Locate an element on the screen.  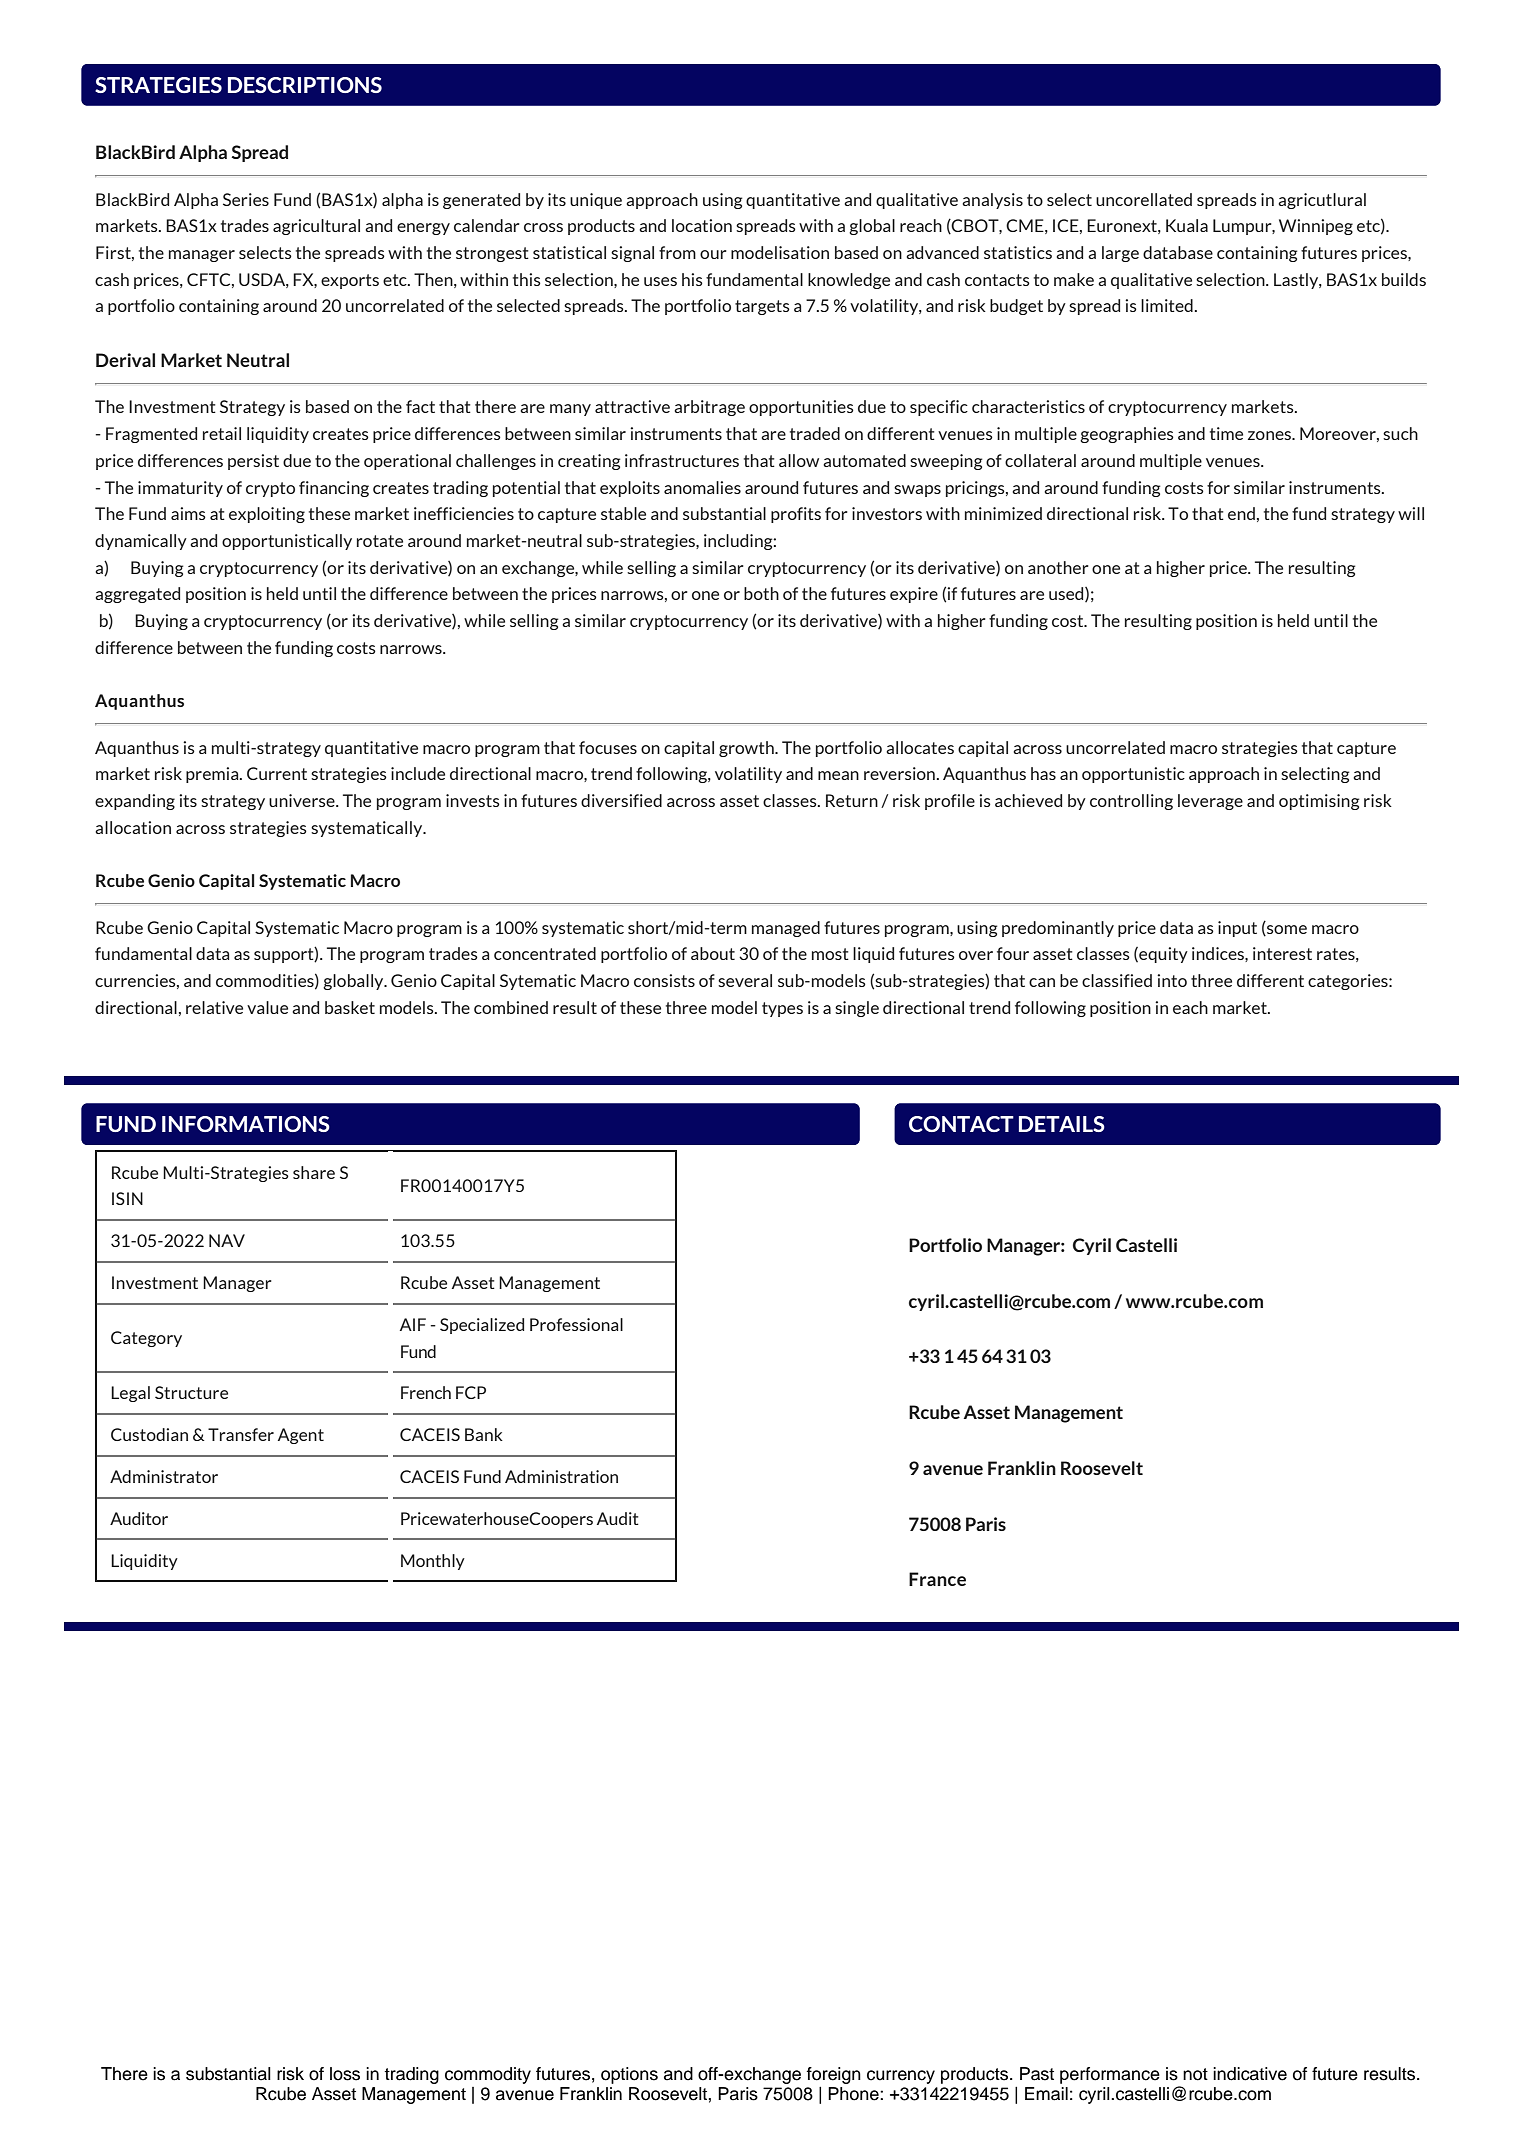
Winnipeg is located at coordinates (1316, 227).
